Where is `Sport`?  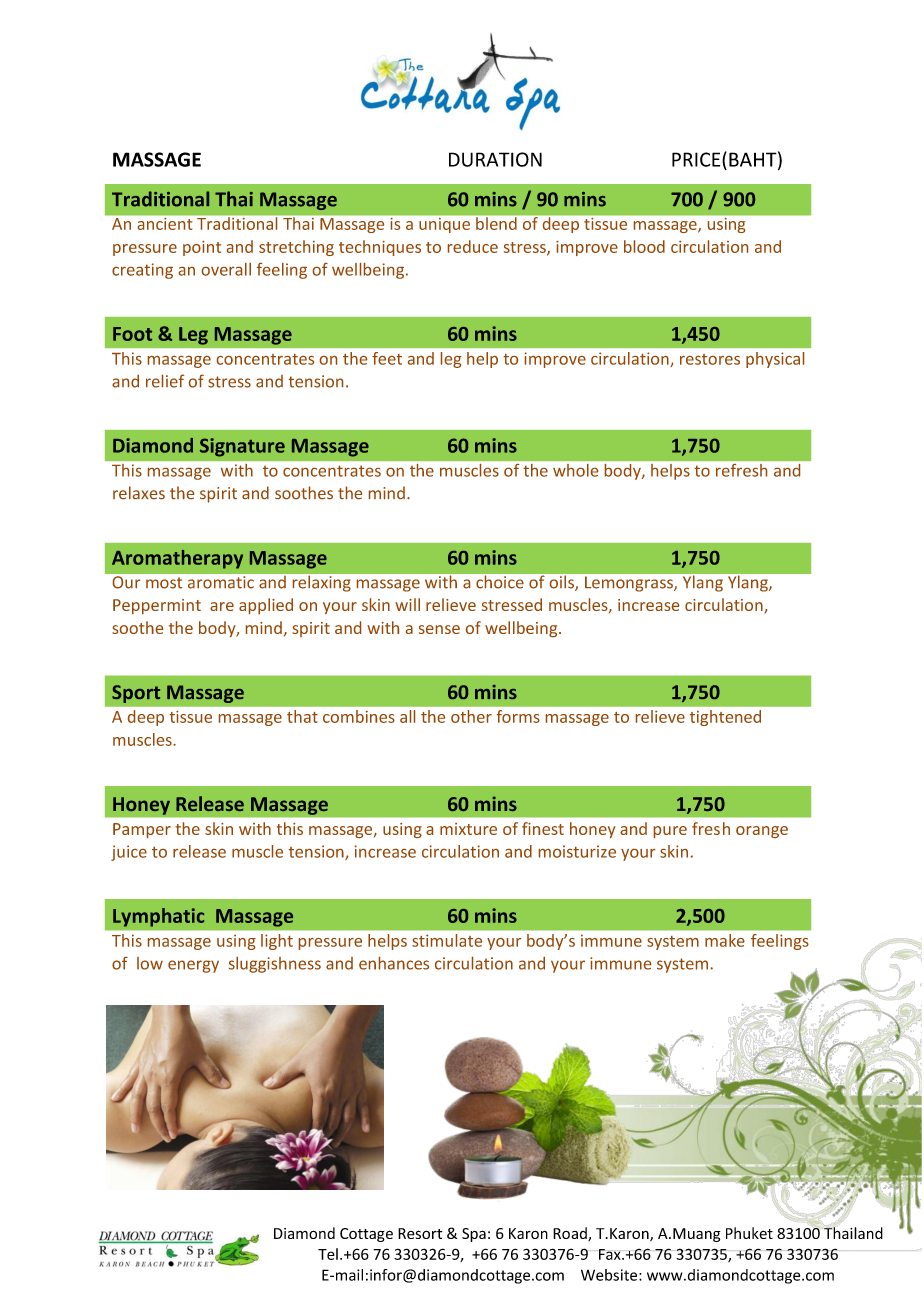
Sport is located at coordinates (136, 694).
